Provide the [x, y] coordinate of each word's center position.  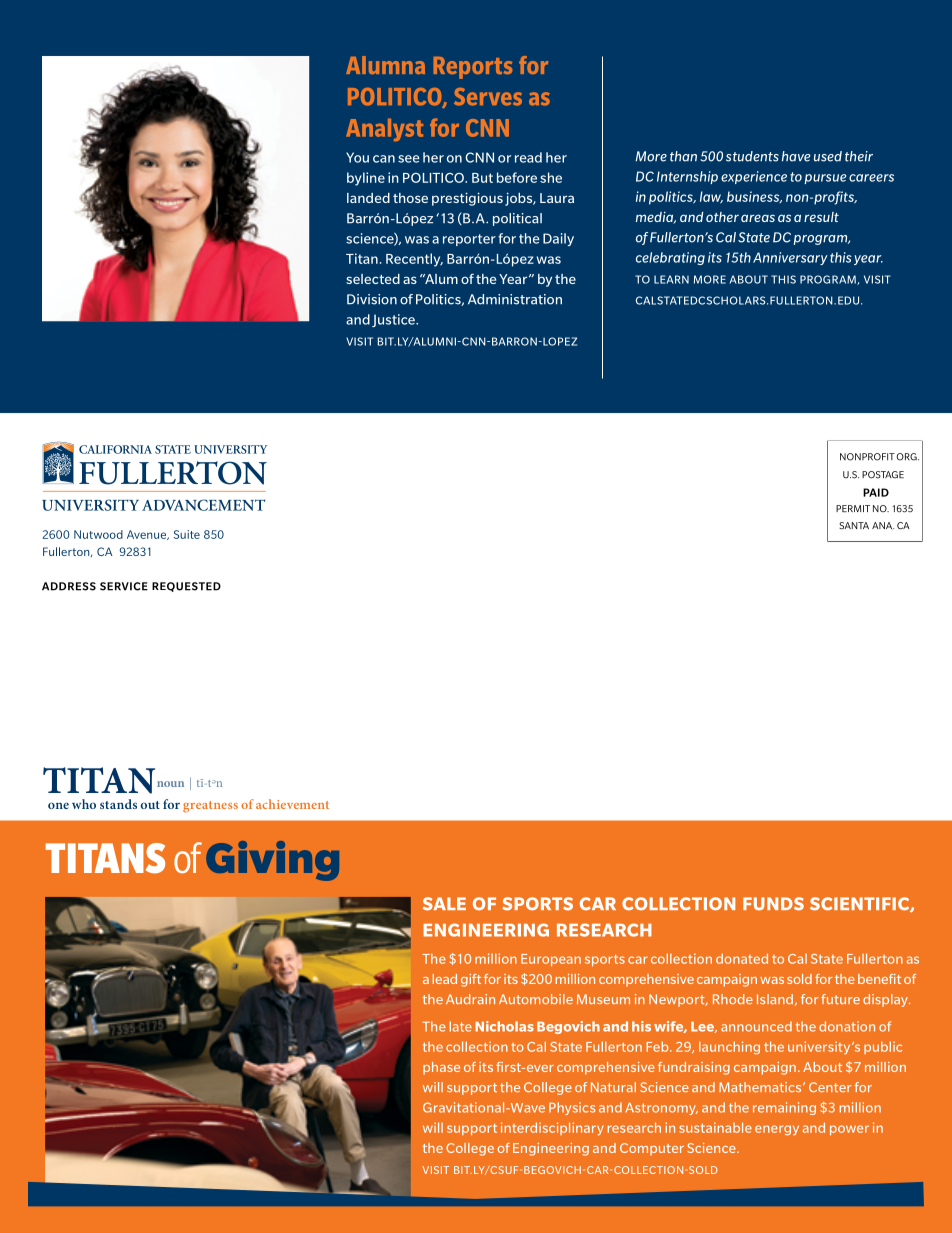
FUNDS [773, 904]
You [357, 157]
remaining [784, 1108]
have [796, 156]
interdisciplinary [552, 1128]
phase [441, 1068]
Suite [187, 534]
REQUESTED [186, 587]
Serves [488, 97]
